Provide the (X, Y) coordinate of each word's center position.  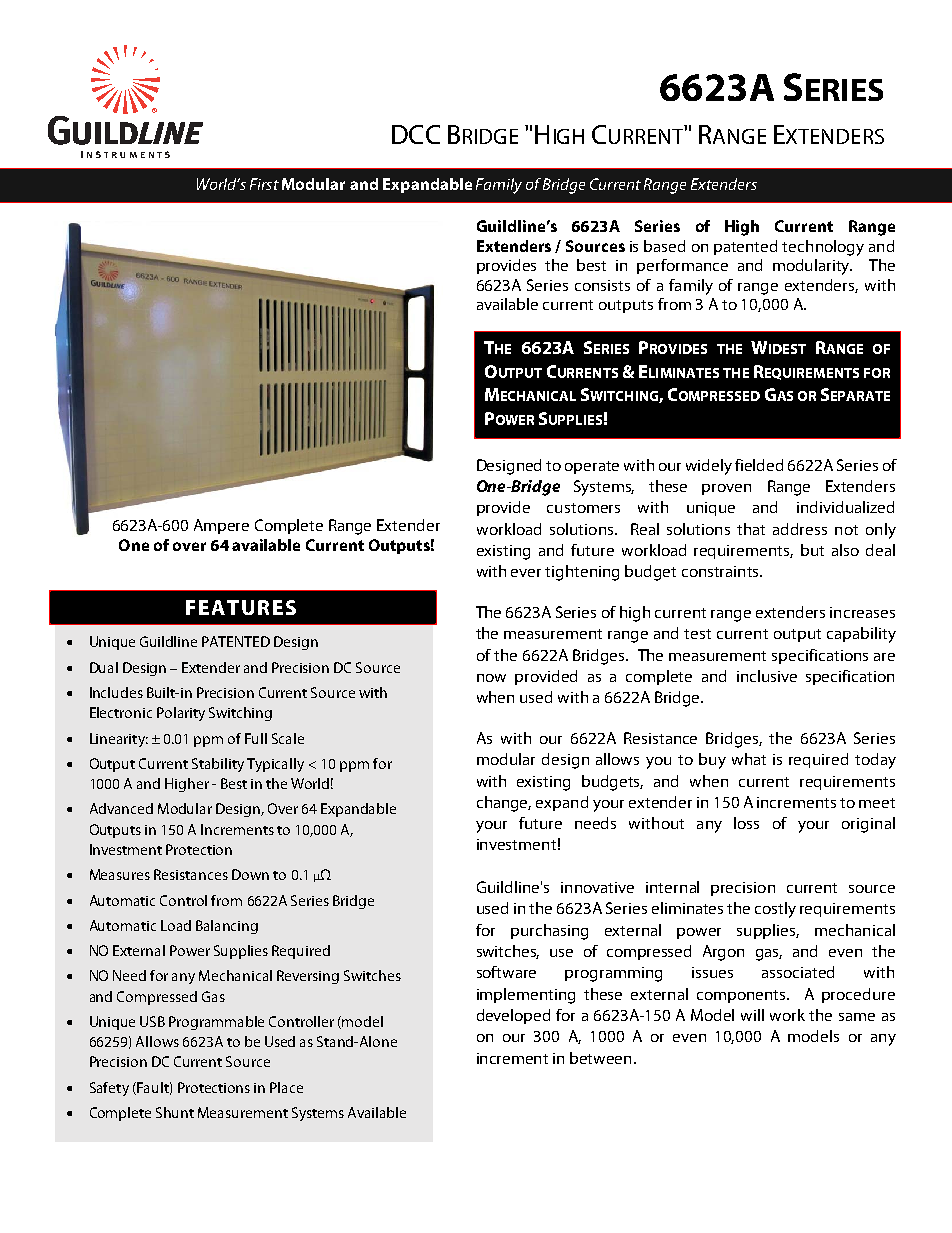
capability (861, 635)
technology (823, 248)
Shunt (175, 1112)
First (264, 184)
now (491, 678)
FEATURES (241, 607)
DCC (416, 134)
